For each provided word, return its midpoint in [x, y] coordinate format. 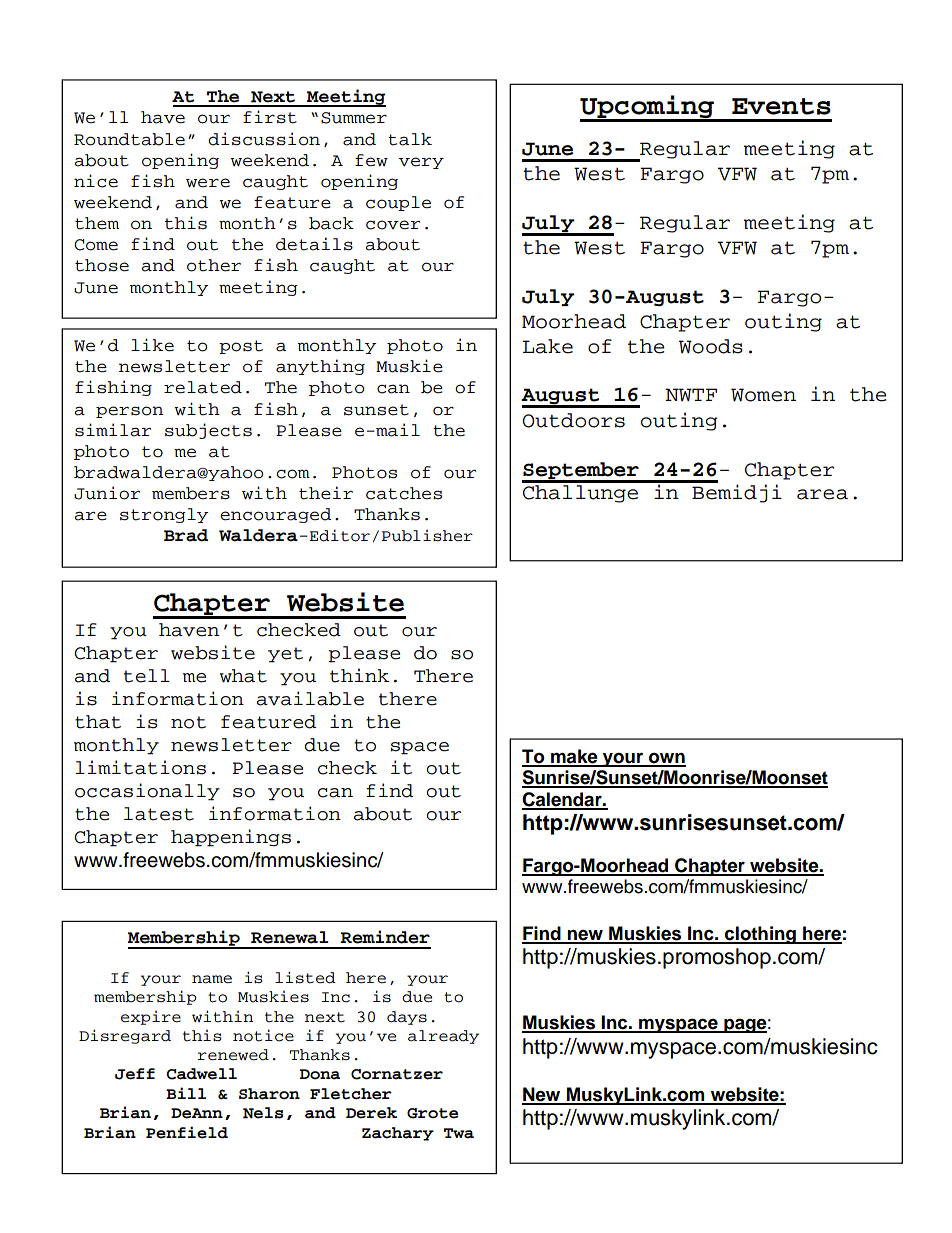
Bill [186, 1093]
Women [763, 395]
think [359, 675]
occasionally [147, 792]
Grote [432, 1113]
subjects [208, 431]
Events [781, 106]
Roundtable [129, 139]
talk [410, 139]
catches [404, 493]
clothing [760, 935]
